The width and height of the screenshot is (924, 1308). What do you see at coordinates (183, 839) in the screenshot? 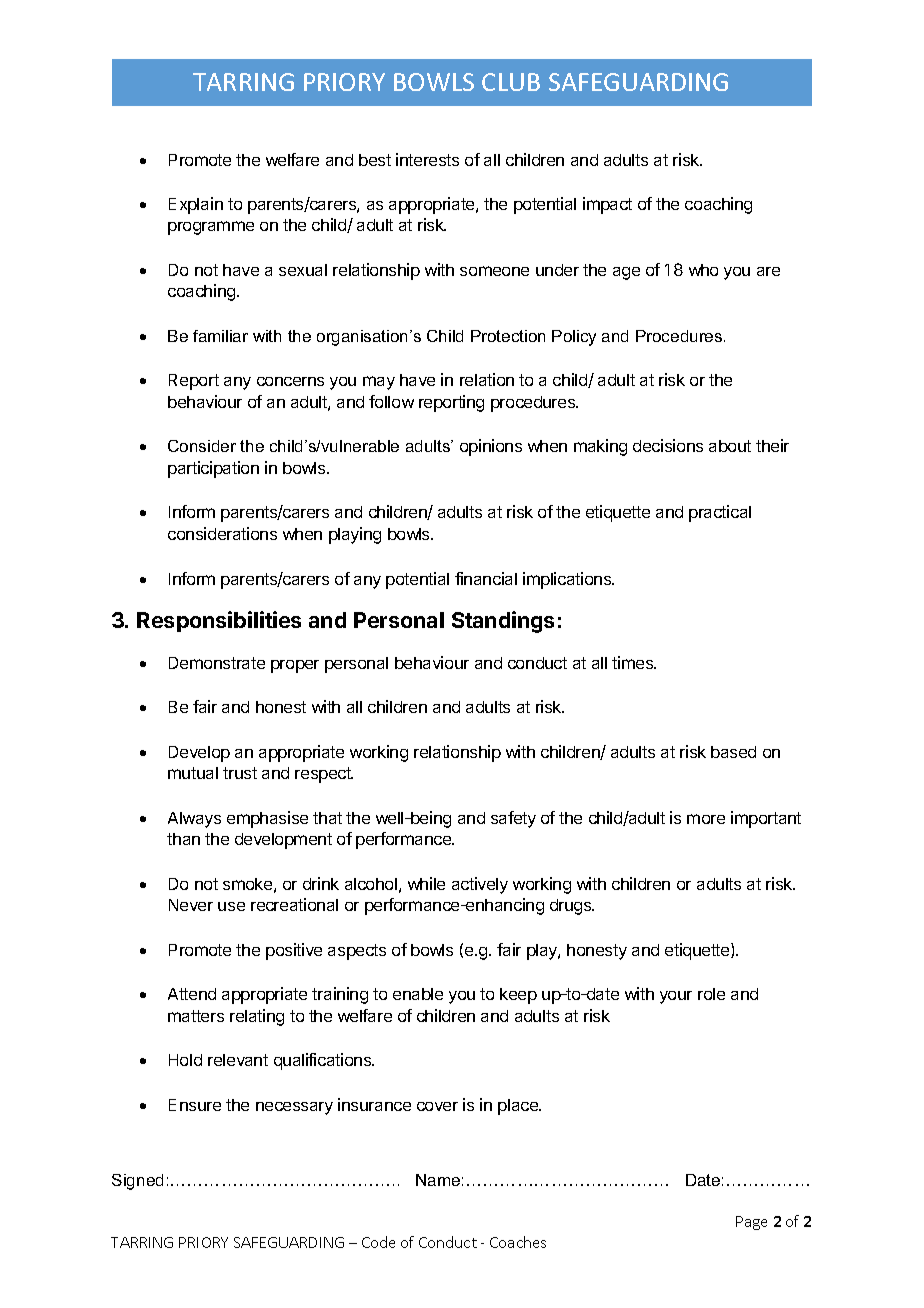
I see `than` at bounding box center [183, 839].
